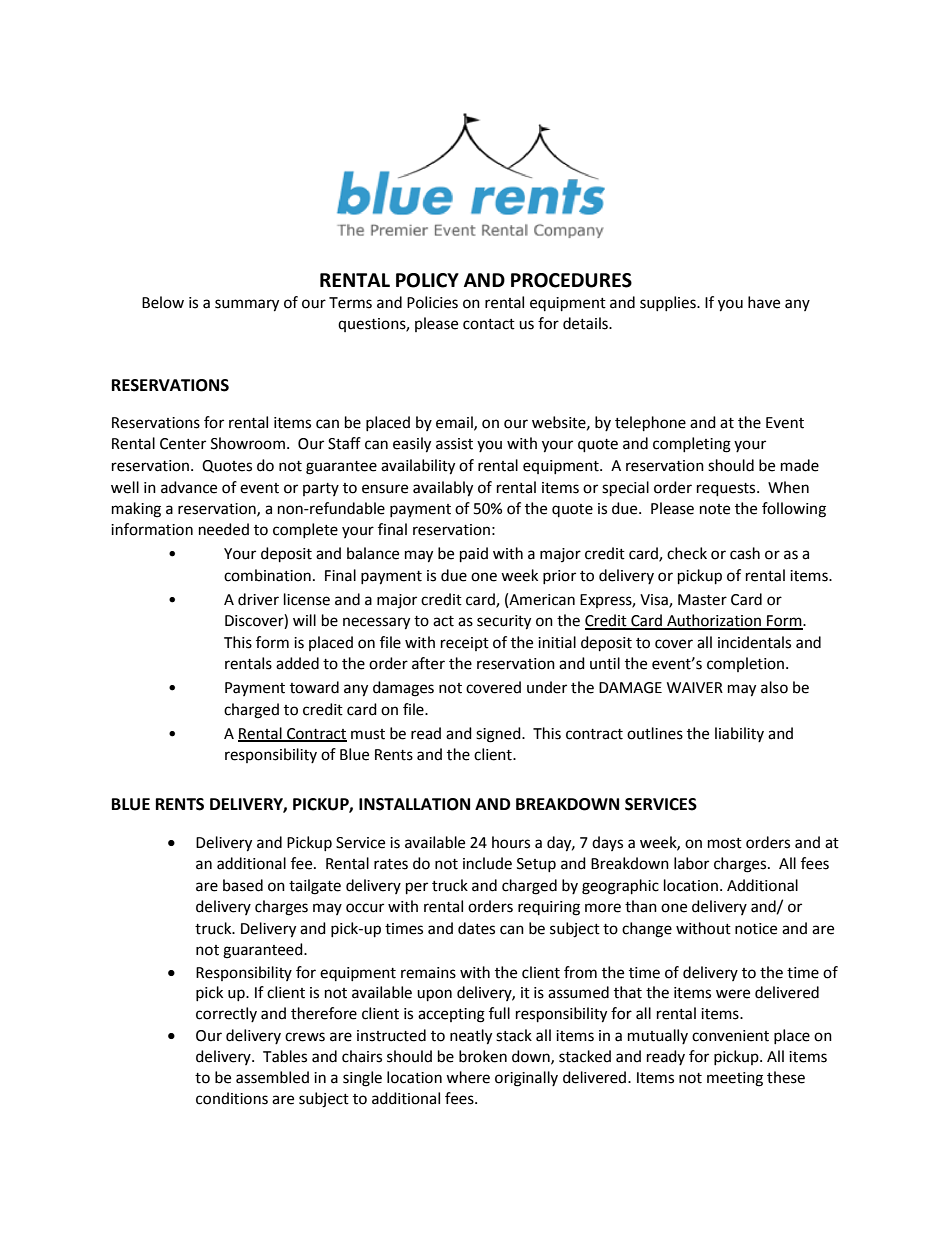 This document has width=952, height=1233. What do you see at coordinates (232, 1098) in the document?
I see `conditions` at bounding box center [232, 1098].
